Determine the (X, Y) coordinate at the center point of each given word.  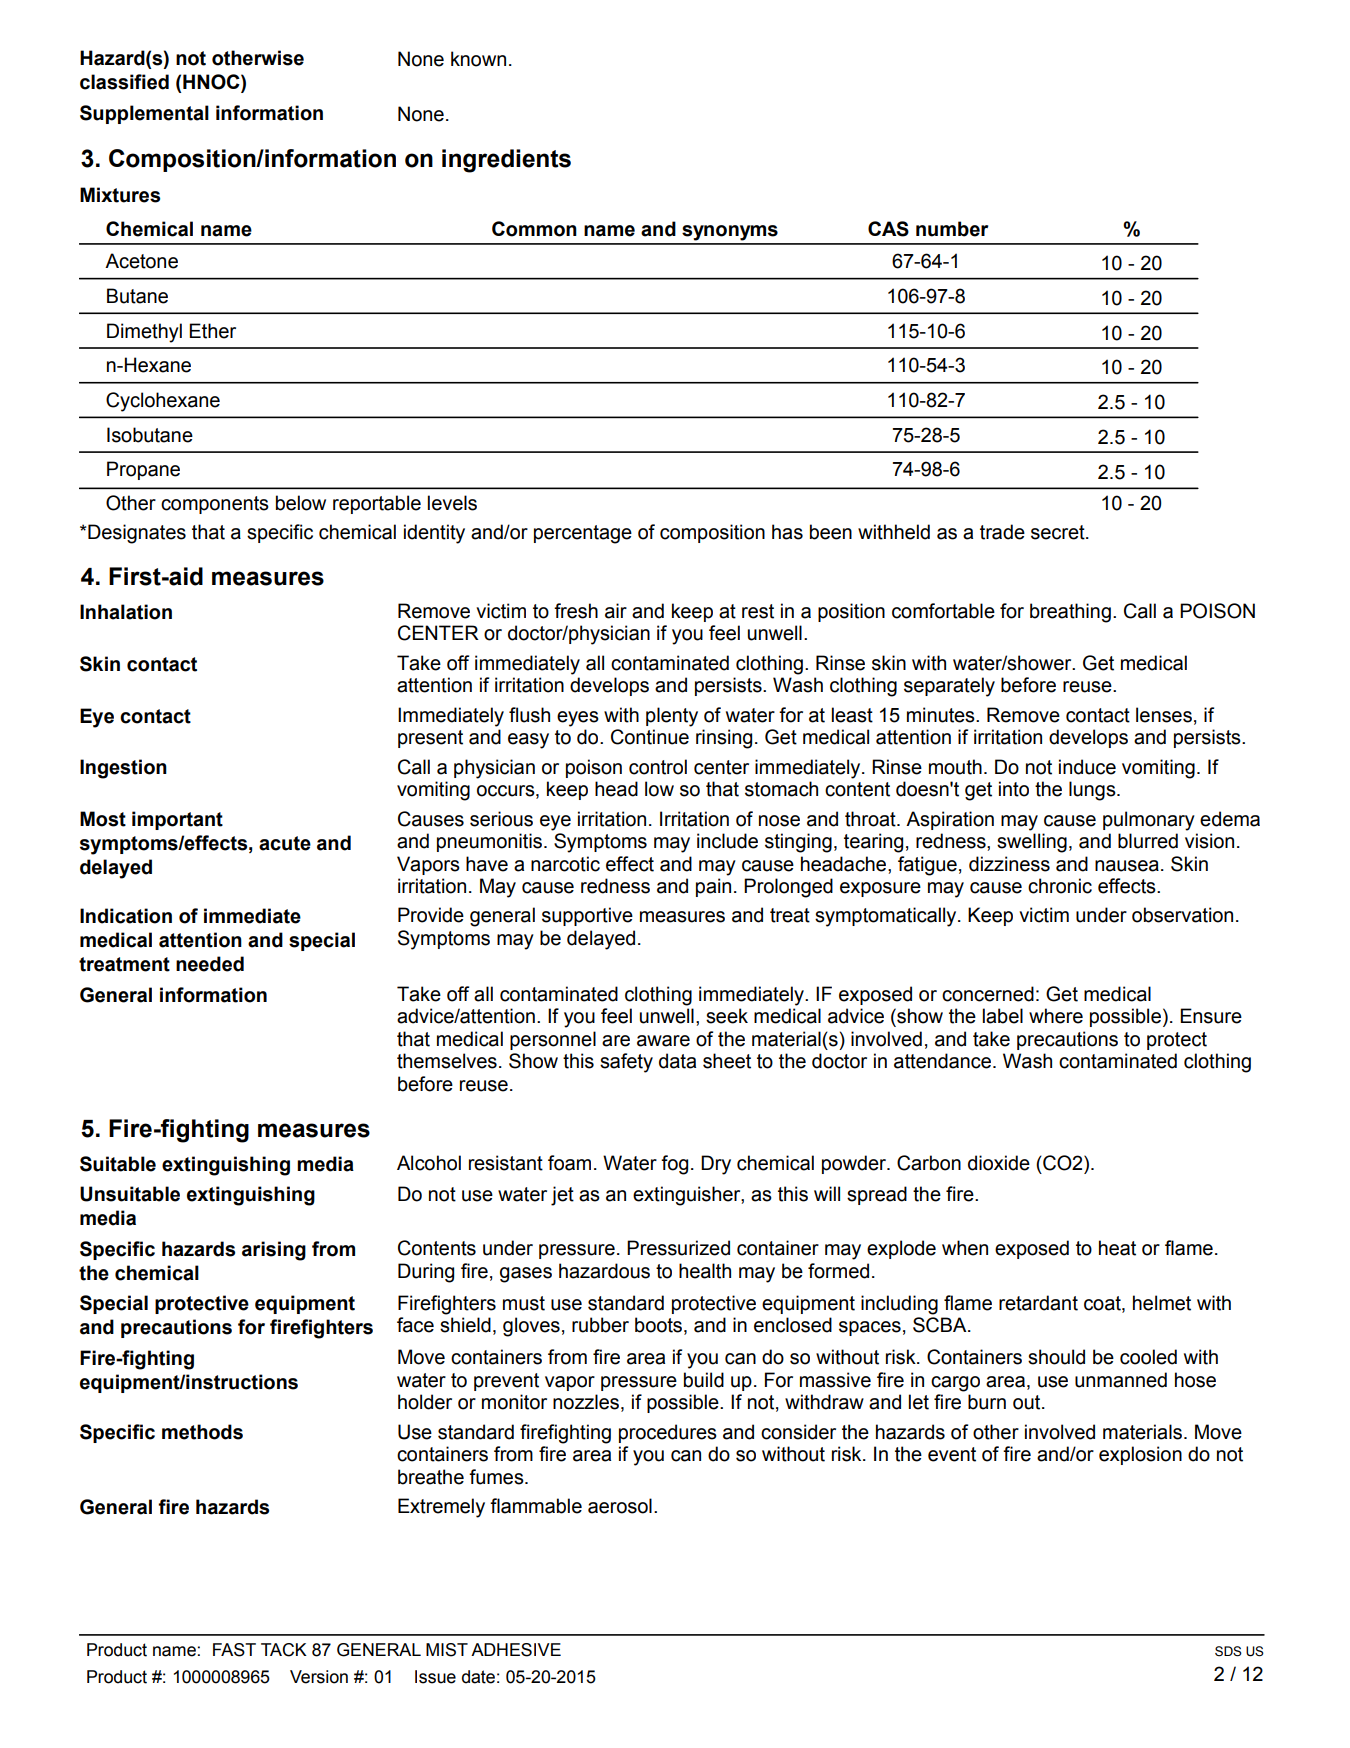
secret (1059, 532)
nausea (1127, 866)
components (215, 505)
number (952, 229)
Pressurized (678, 1248)
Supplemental (144, 114)
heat (1117, 1248)
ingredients (506, 161)
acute (285, 843)
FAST (234, 1650)
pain (713, 887)
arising (274, 1251)
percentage (583, 534)
